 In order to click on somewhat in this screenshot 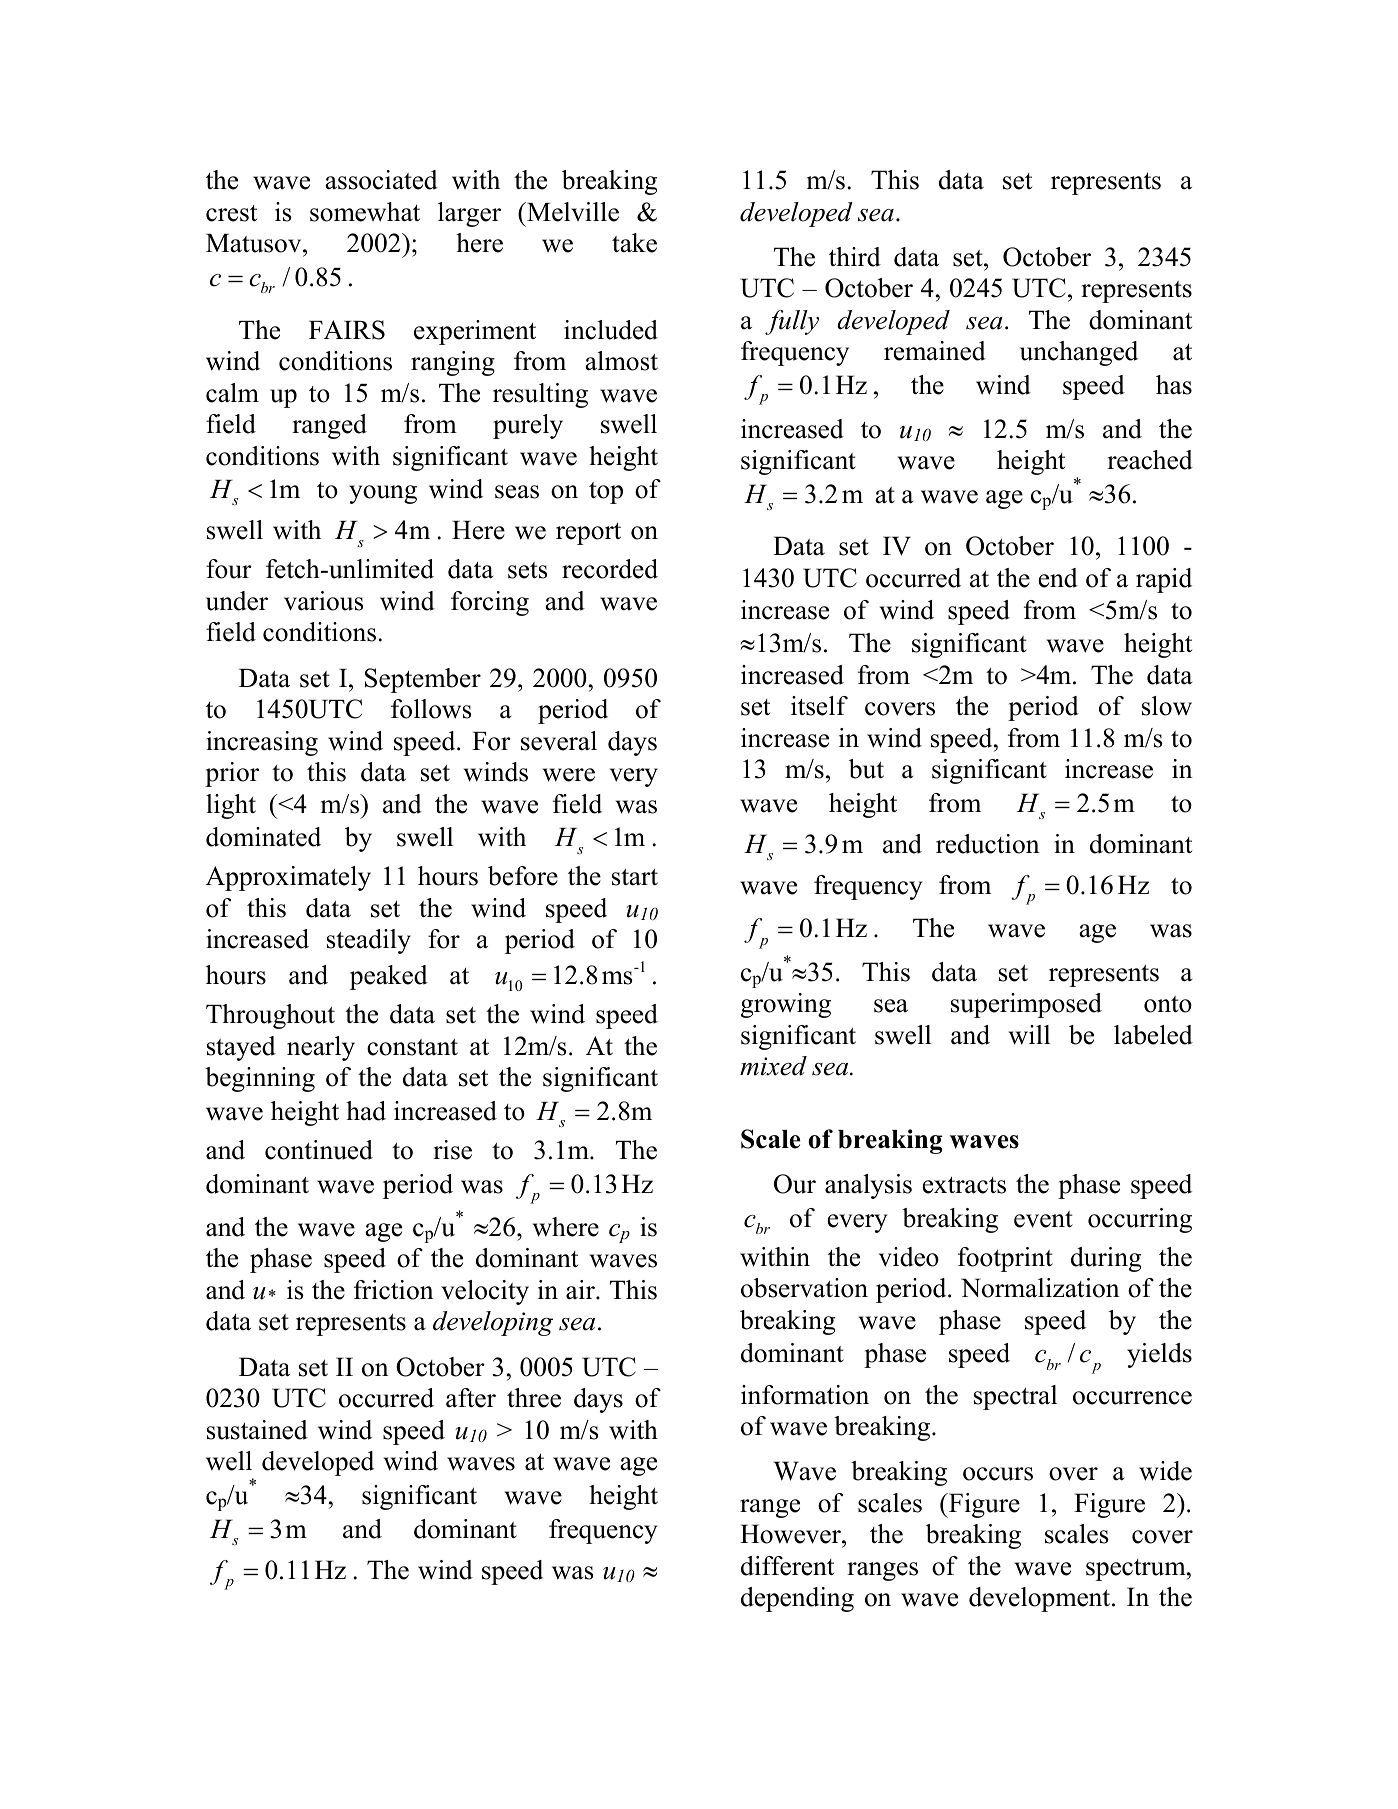, I will do `click(365, 212)`.
